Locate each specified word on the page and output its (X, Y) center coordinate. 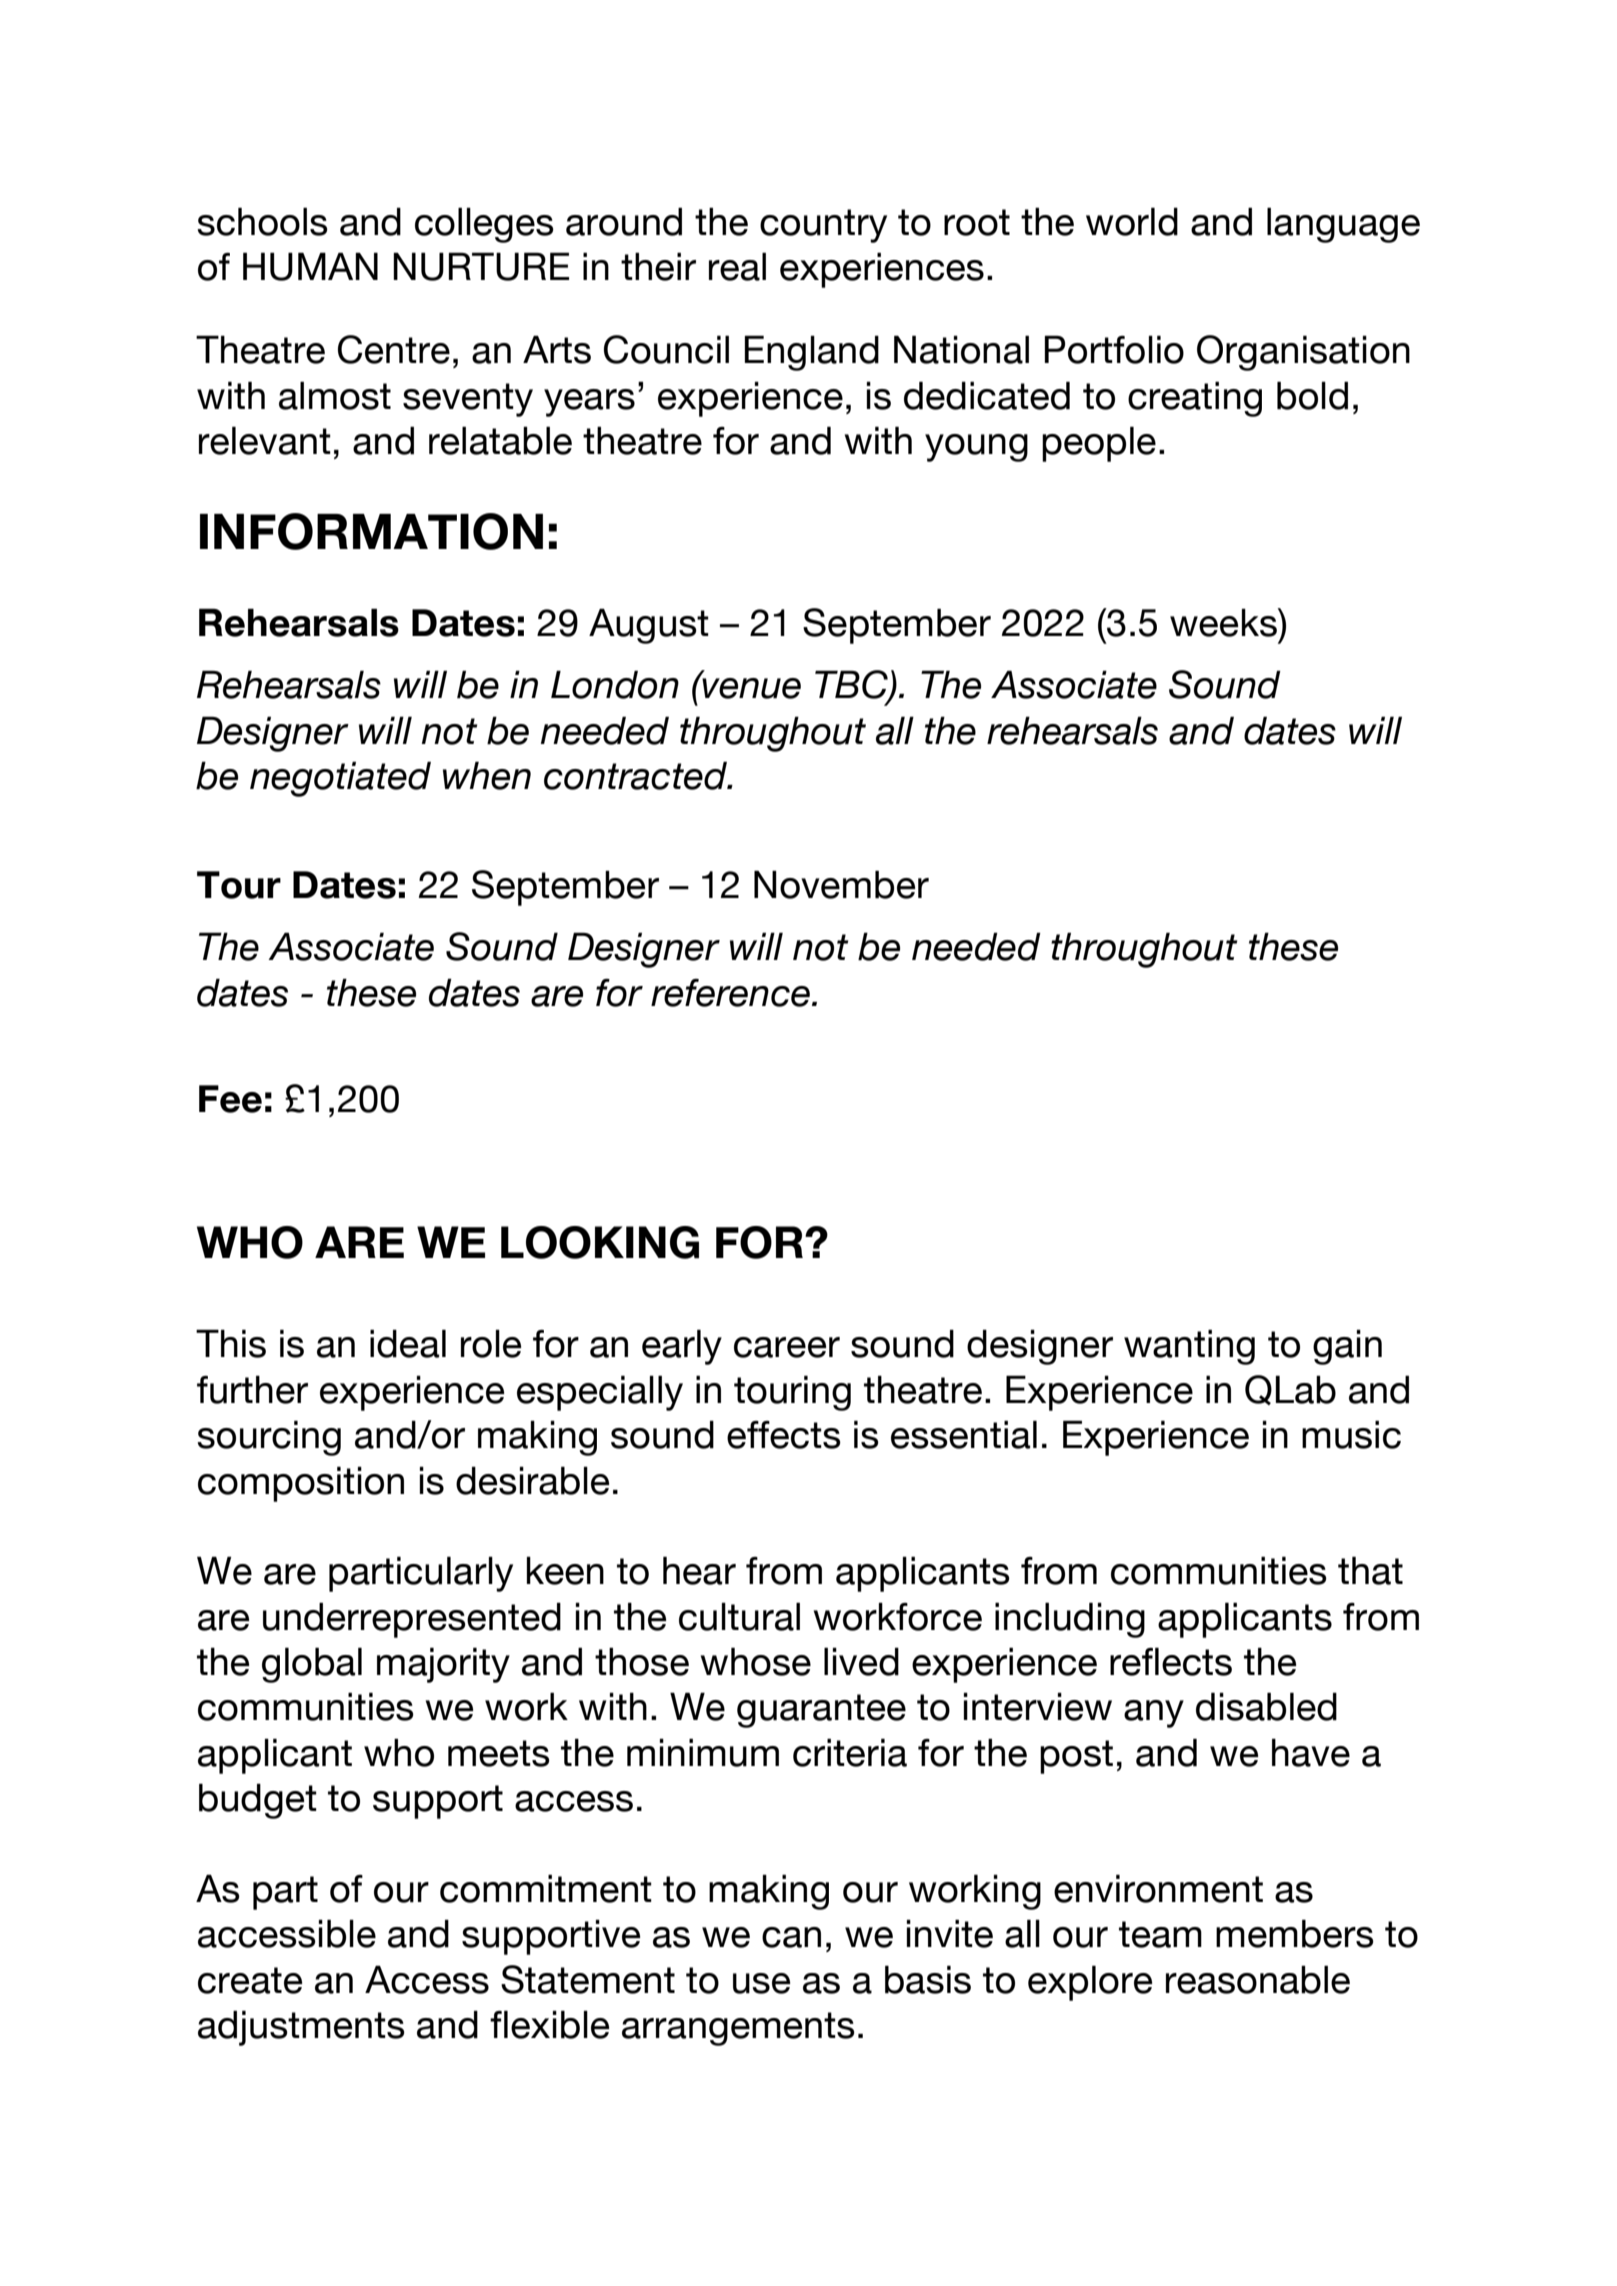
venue (750, 687)
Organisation (1303, 353)
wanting (1189, 1347)
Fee (230, 1099)
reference (730, 993)
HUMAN (310, 266)
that (1370, 1570)
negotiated (340, 779)
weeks (1224, 622)
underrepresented (412, 1620)
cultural (739, 1616)
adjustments (301, 2028)
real (737, 266)
